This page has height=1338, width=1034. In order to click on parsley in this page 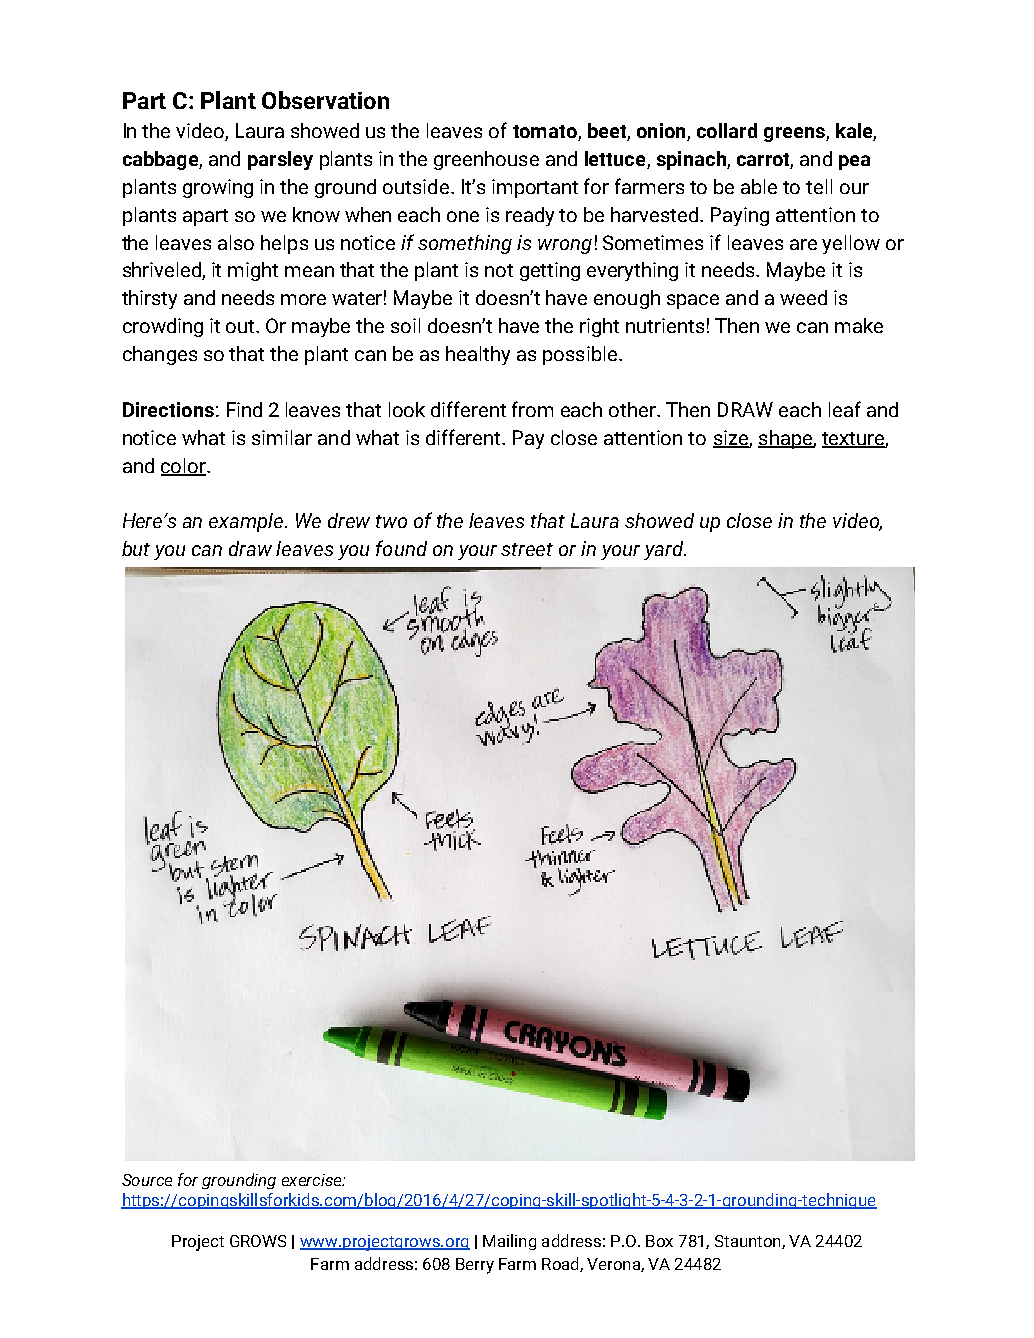, I will do `click(280, 160)`.
